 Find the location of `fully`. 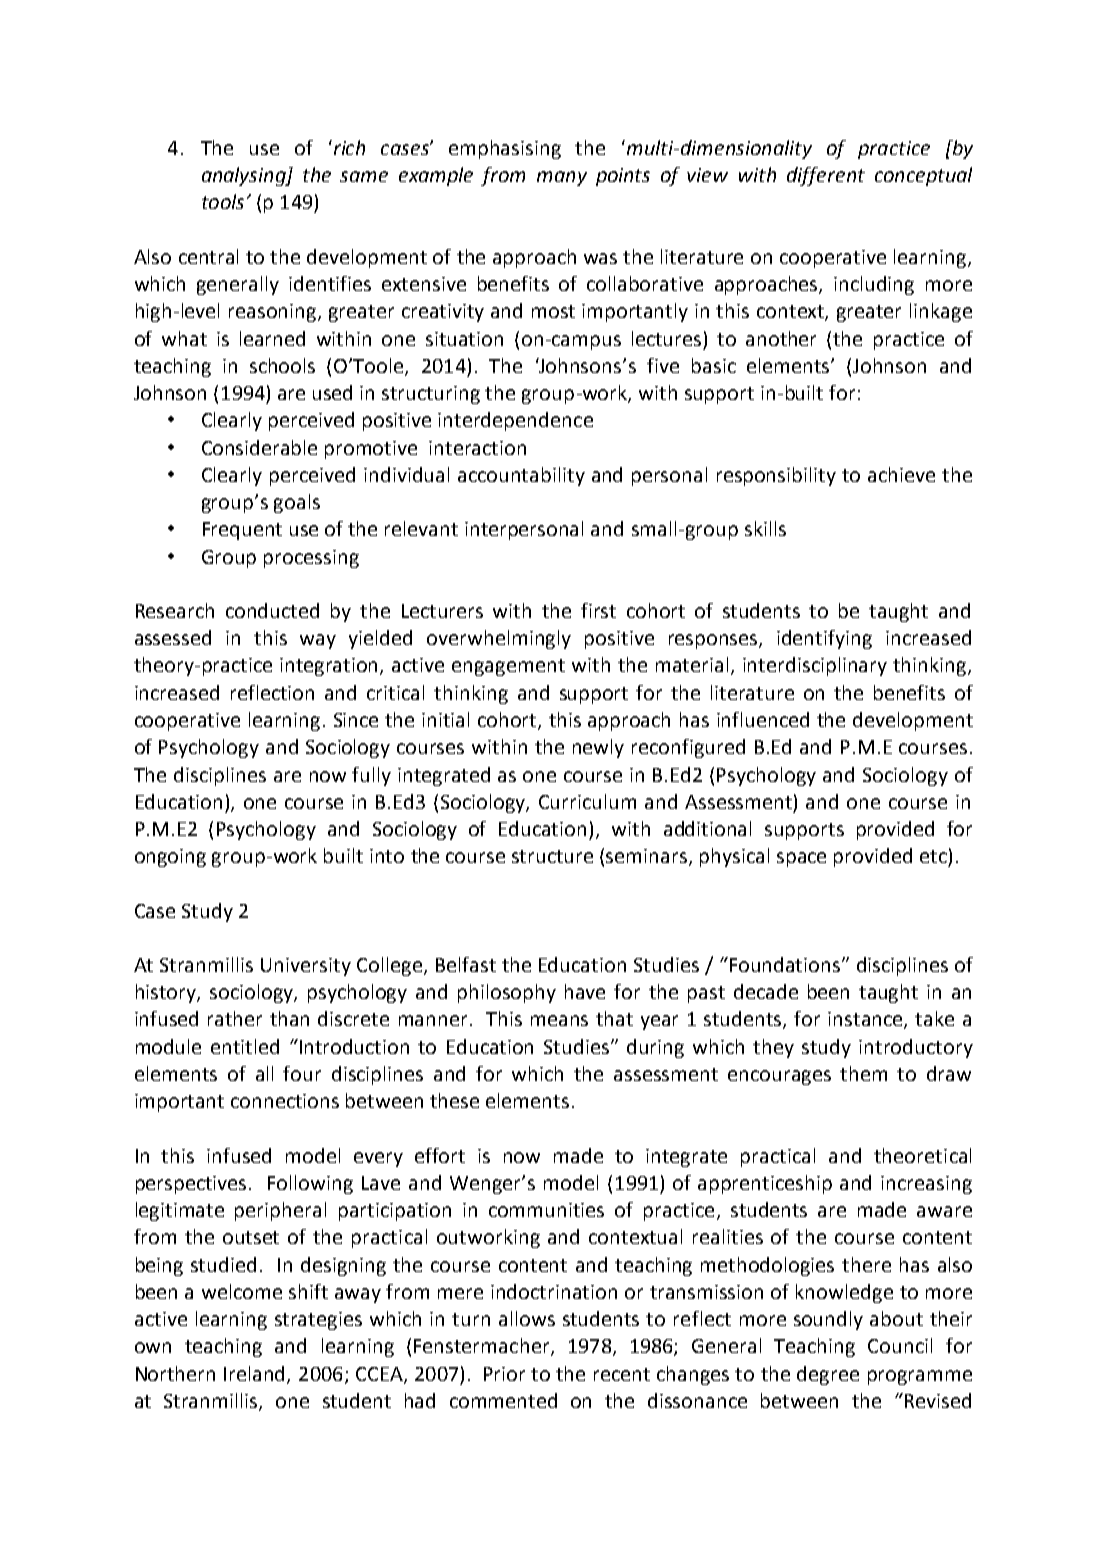

fully is located at coordinates (371, 776).
